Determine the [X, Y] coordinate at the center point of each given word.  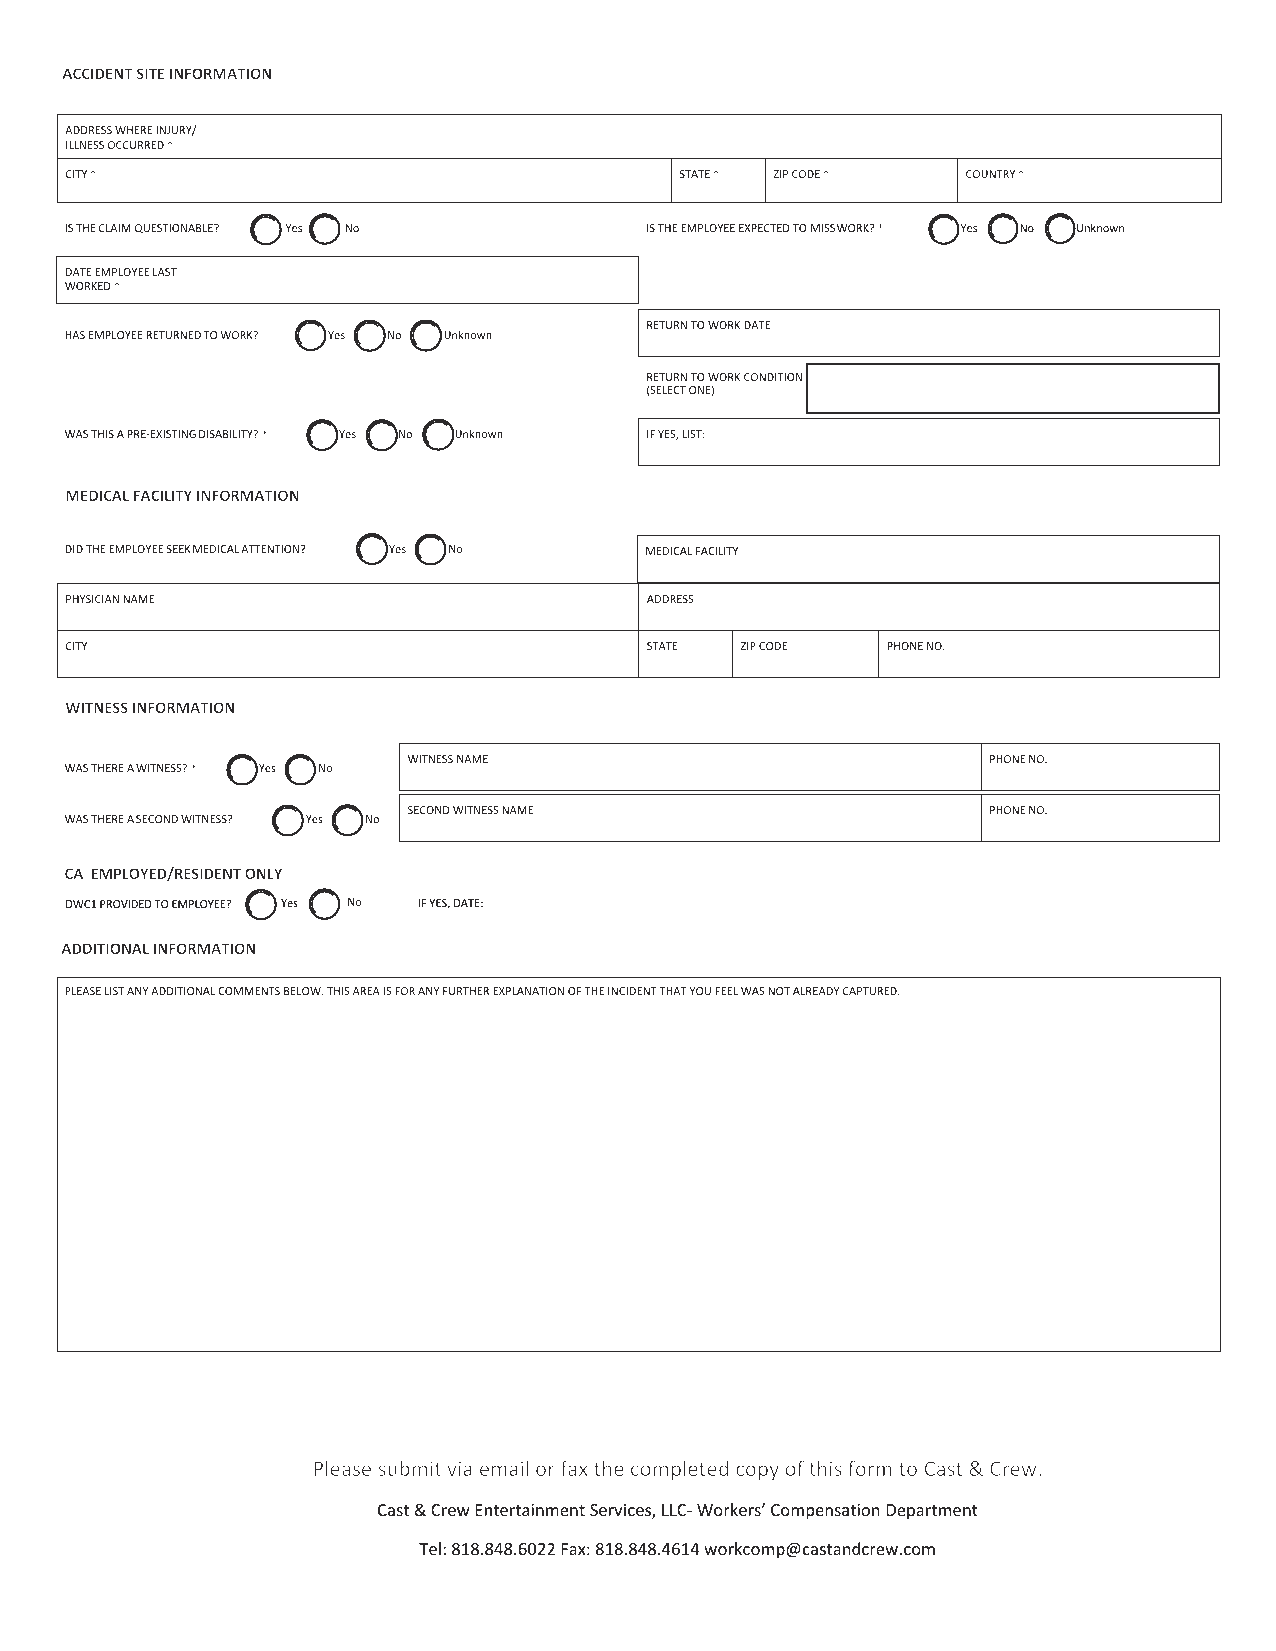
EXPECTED [764, 228]
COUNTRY [990, 174]
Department [932, 1512]
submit [409, 1468]
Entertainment [530, 1510]
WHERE [133, 130]
